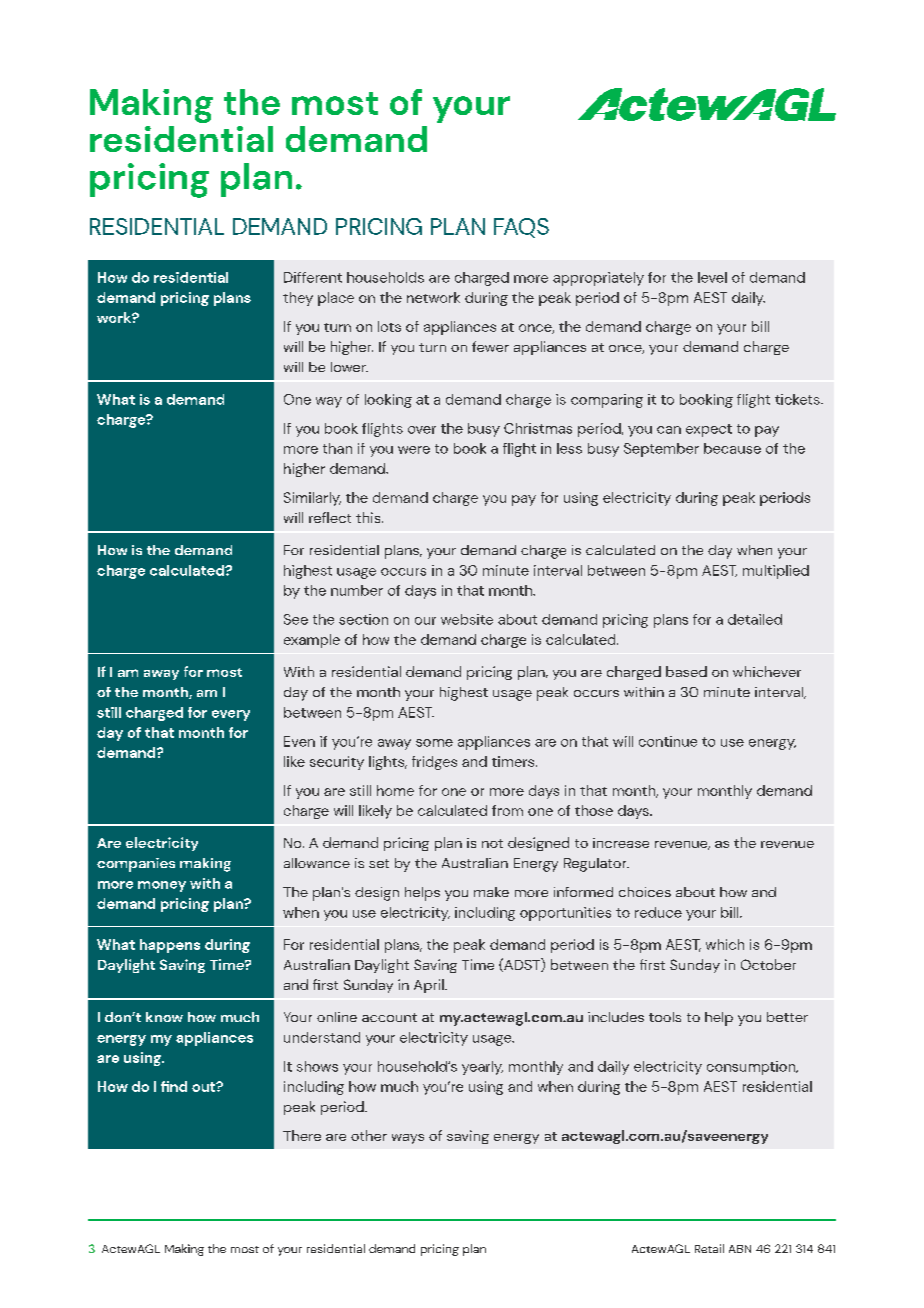 Image resolution: width=924 pixels, height=1308 pixels. Describe the element at coordinates (521, 228) in the page. I see `FAQS` at that location.
